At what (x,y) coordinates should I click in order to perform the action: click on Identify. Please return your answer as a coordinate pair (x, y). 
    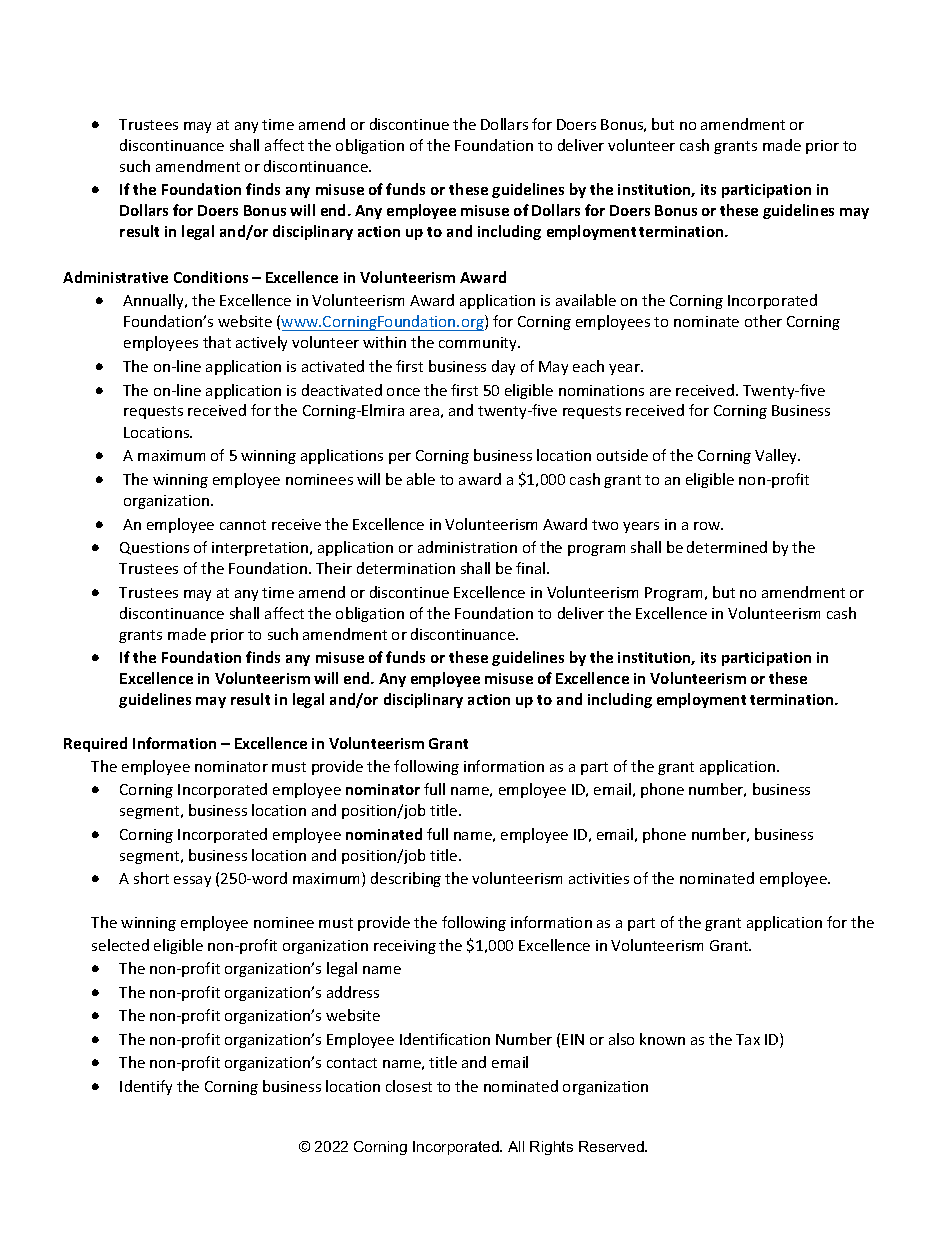
    Looking at the image, I should click on (146, 1087).
